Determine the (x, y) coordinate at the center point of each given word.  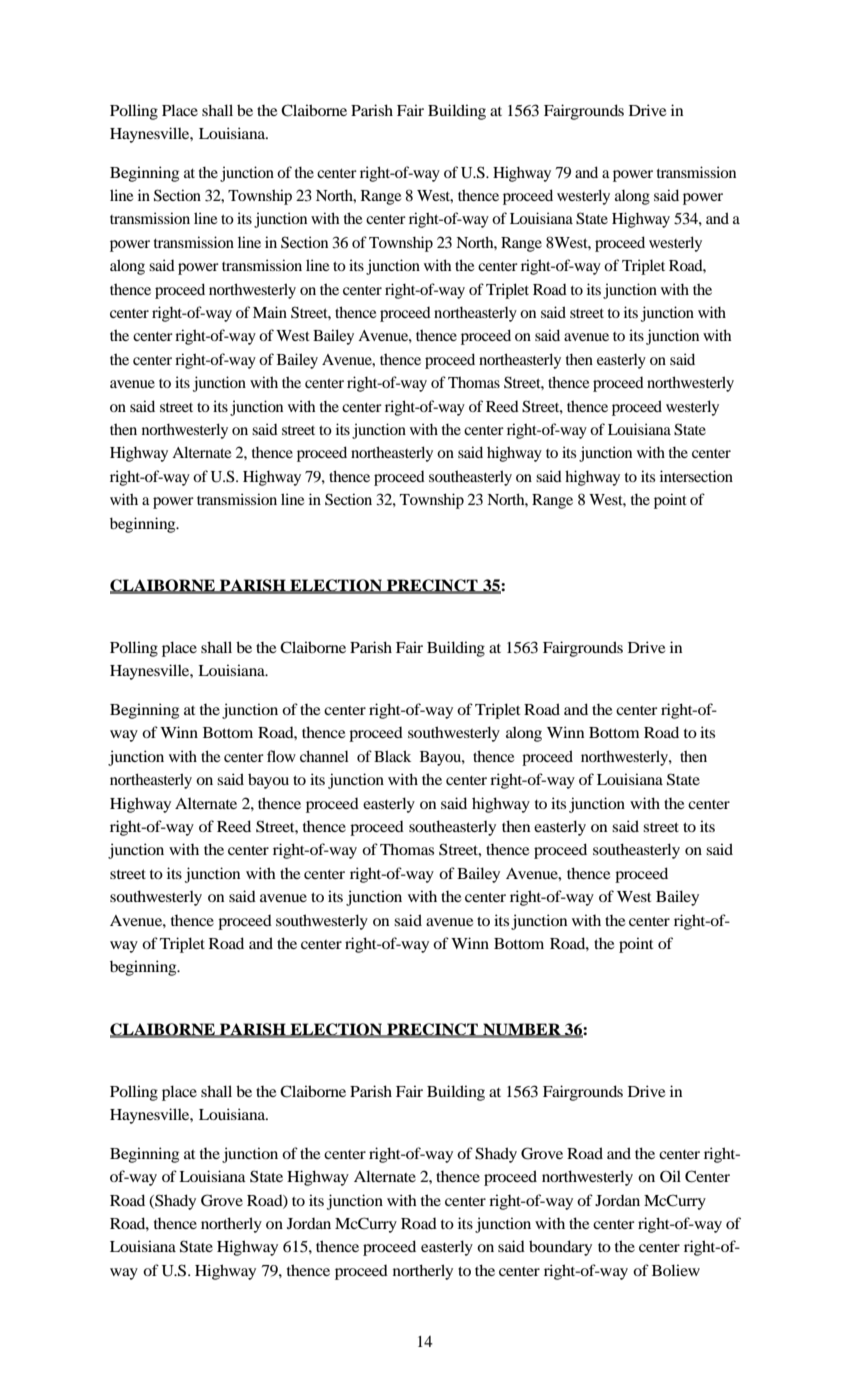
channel (324, 756)
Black (392, 756)
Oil (670, 1176)
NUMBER (522, 1030)
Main (270, 312)
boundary (560, 1248)
